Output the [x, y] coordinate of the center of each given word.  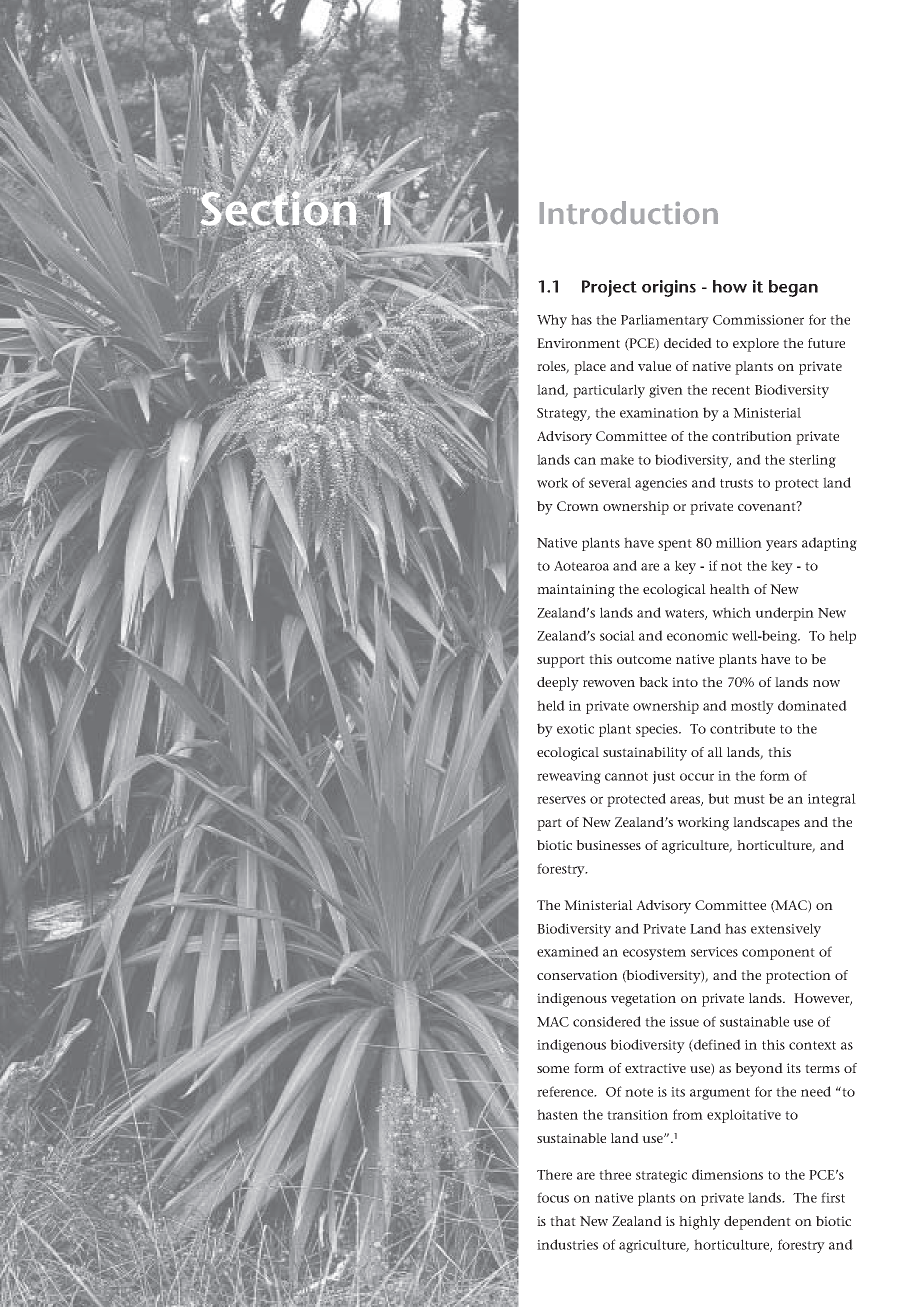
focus [553, 1197]
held [551, 705]
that [563, 1221]
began [793, 288]
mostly [752, 707]
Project [609, 288]
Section [278, 208]
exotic [575, 729]
